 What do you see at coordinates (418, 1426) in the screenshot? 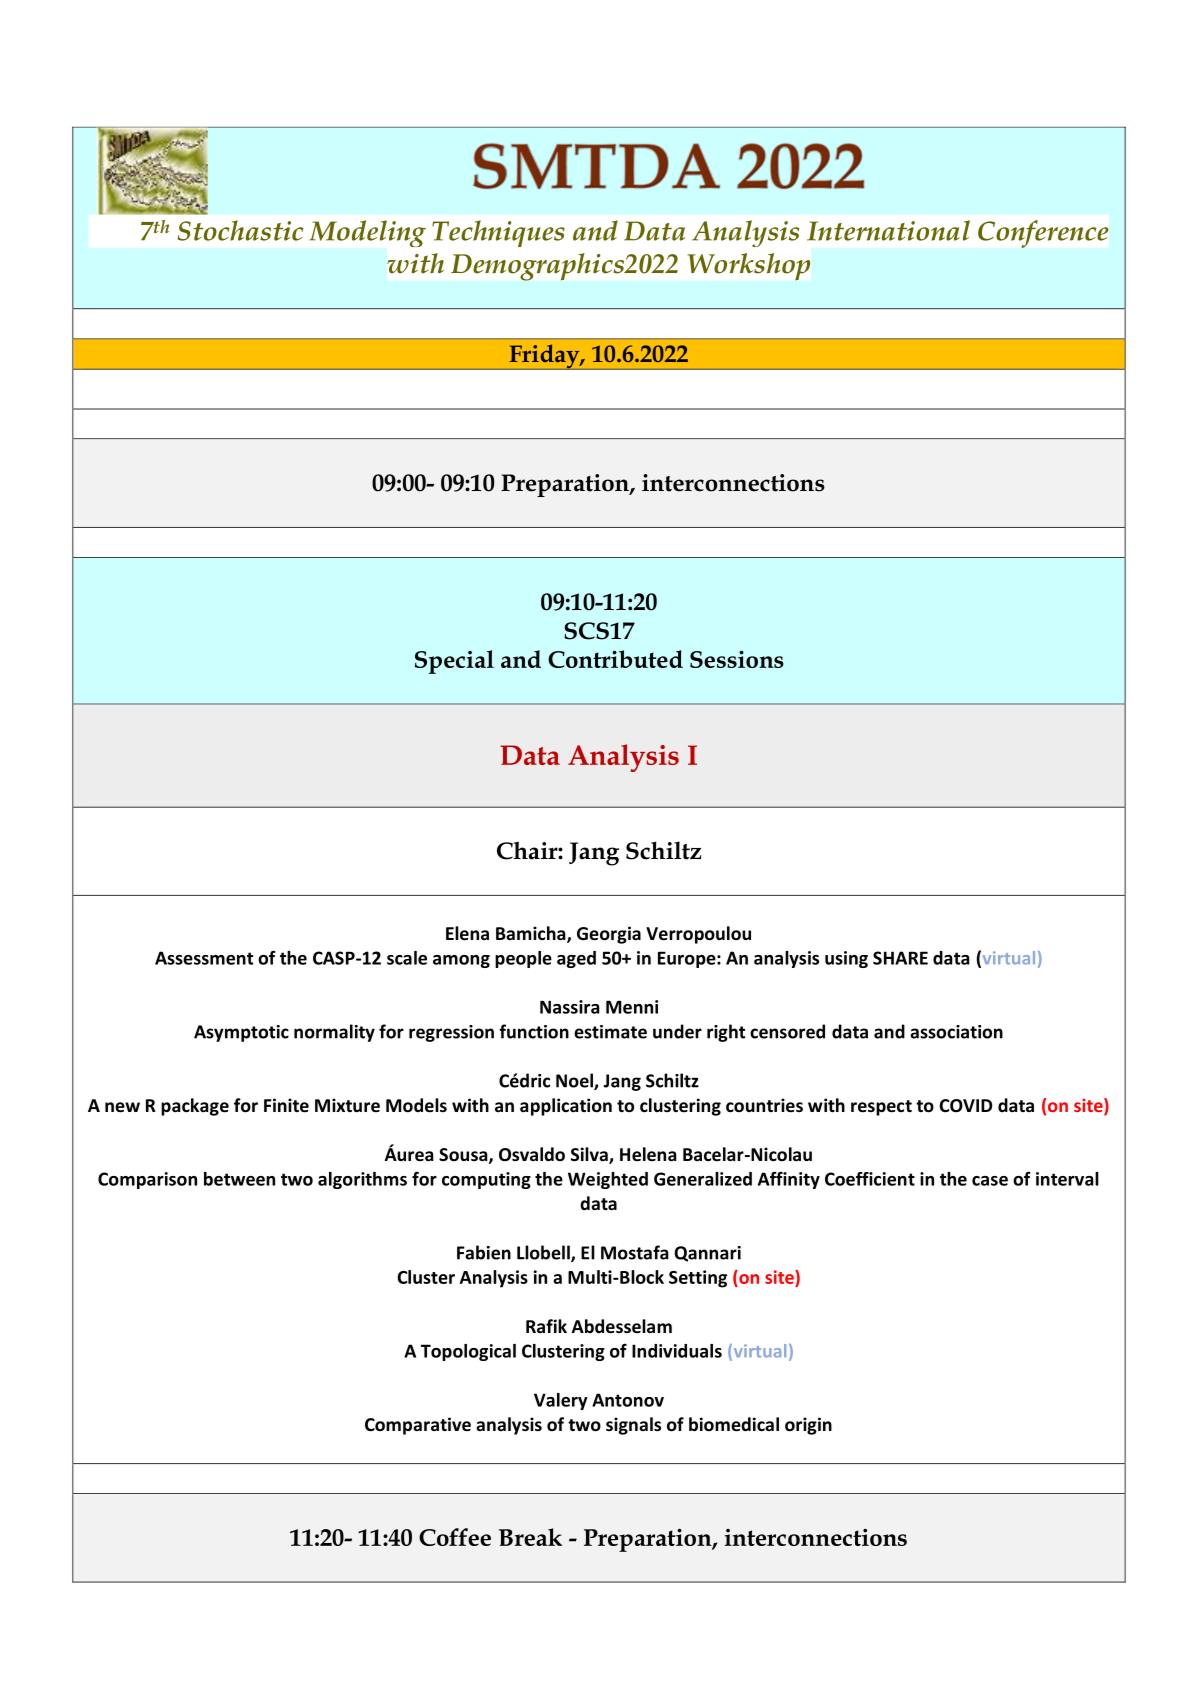
I see `Comparative` at bounding box center [418, 1426].
